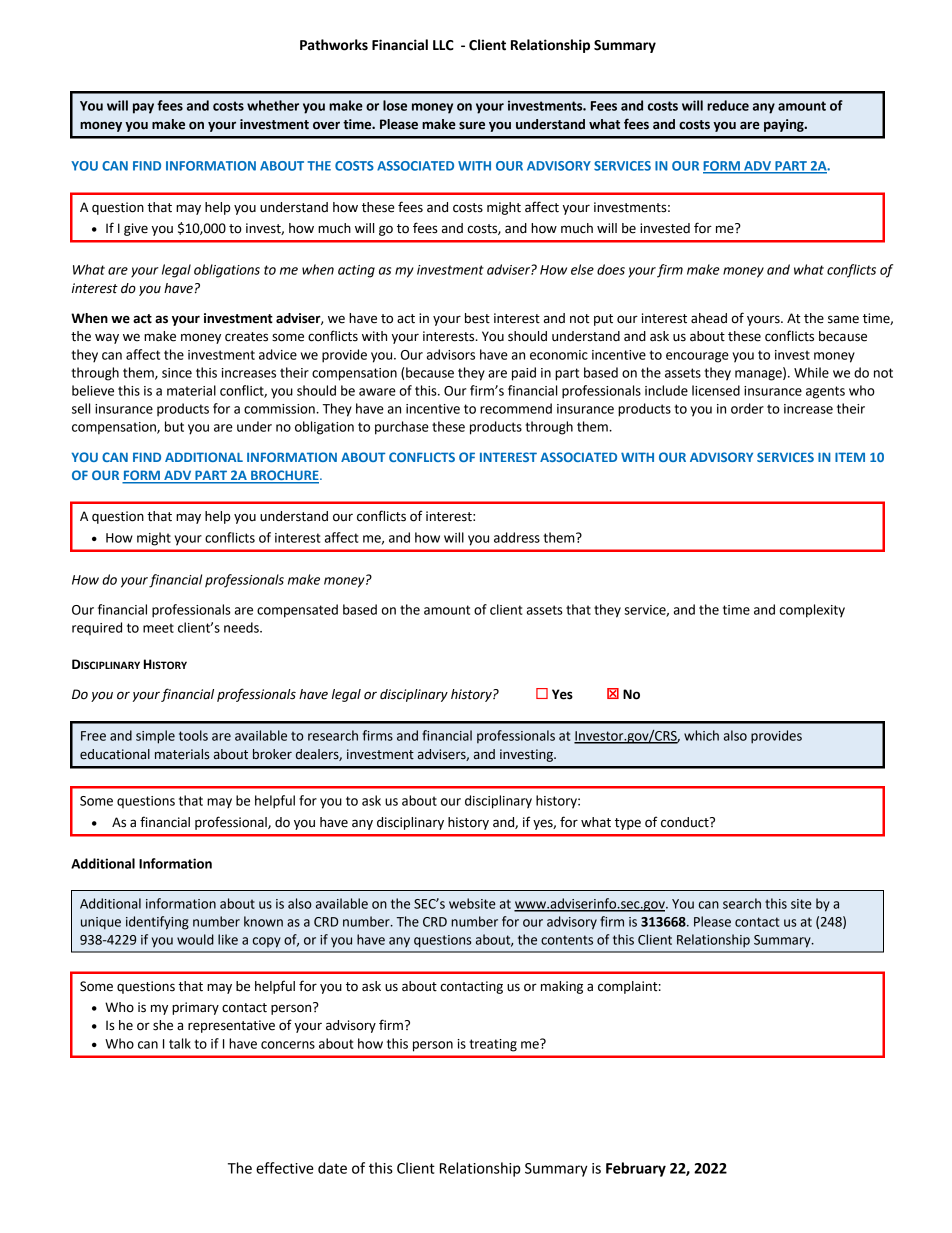 The image size is (952, 1233). Describe the element at coordinates (628, 824) in the screenshot. I see `type` at that location.
